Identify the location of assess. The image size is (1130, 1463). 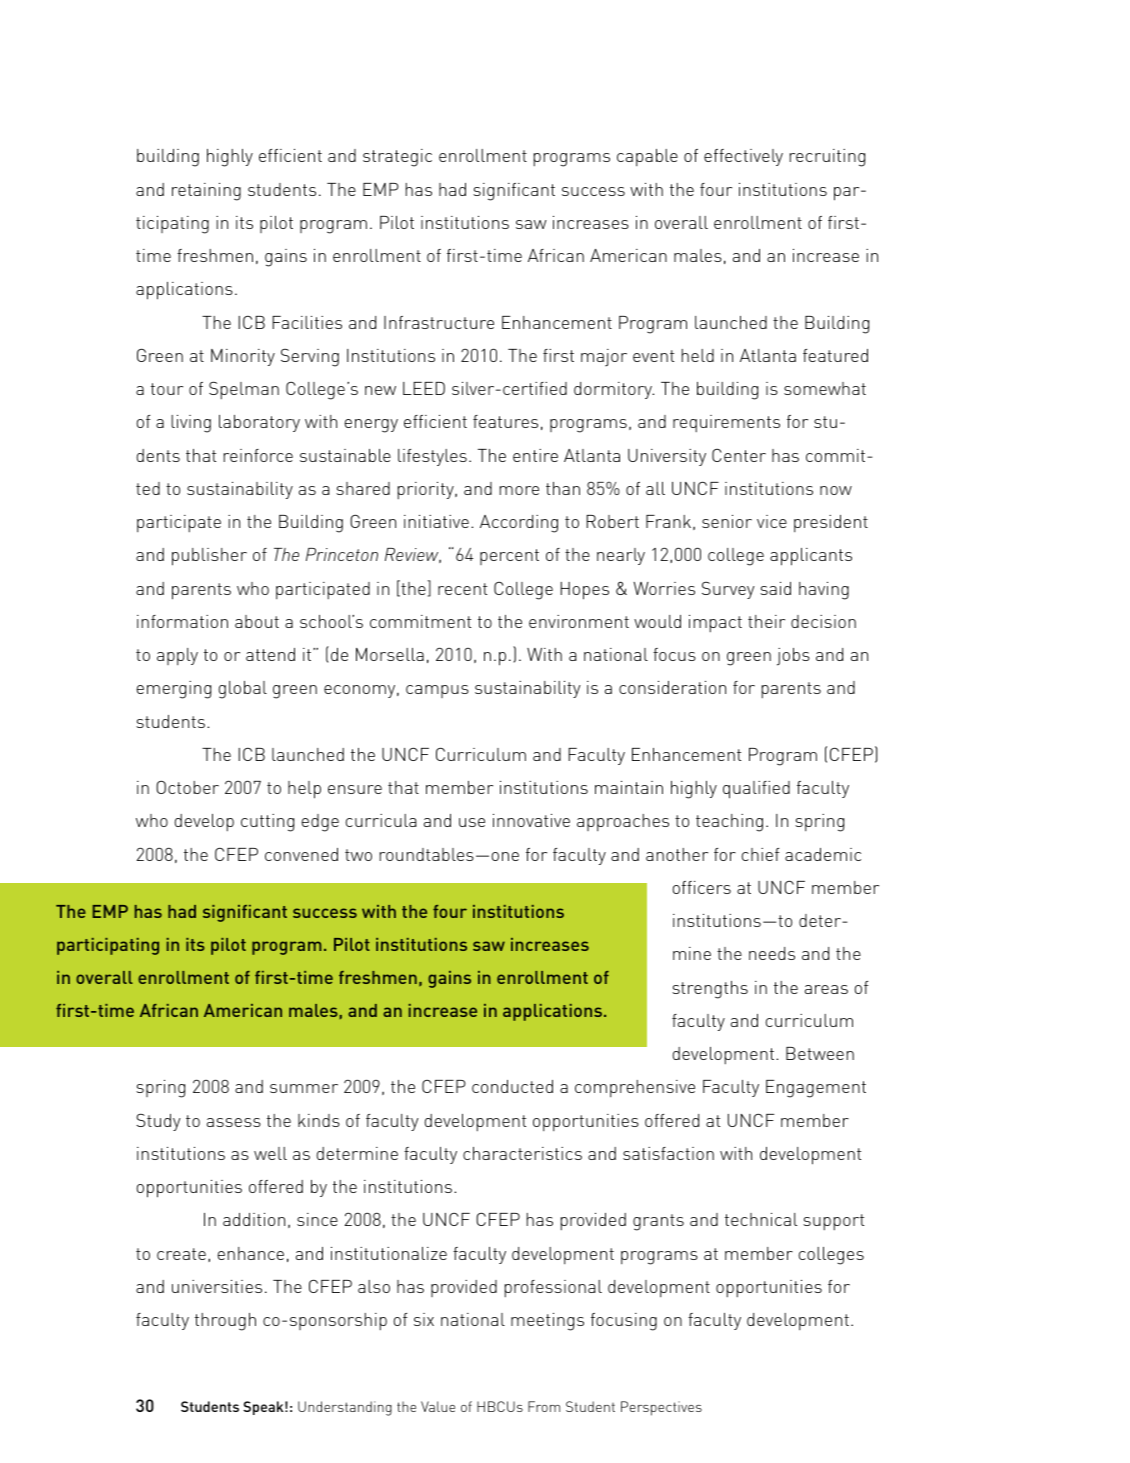
(234, 1122).
